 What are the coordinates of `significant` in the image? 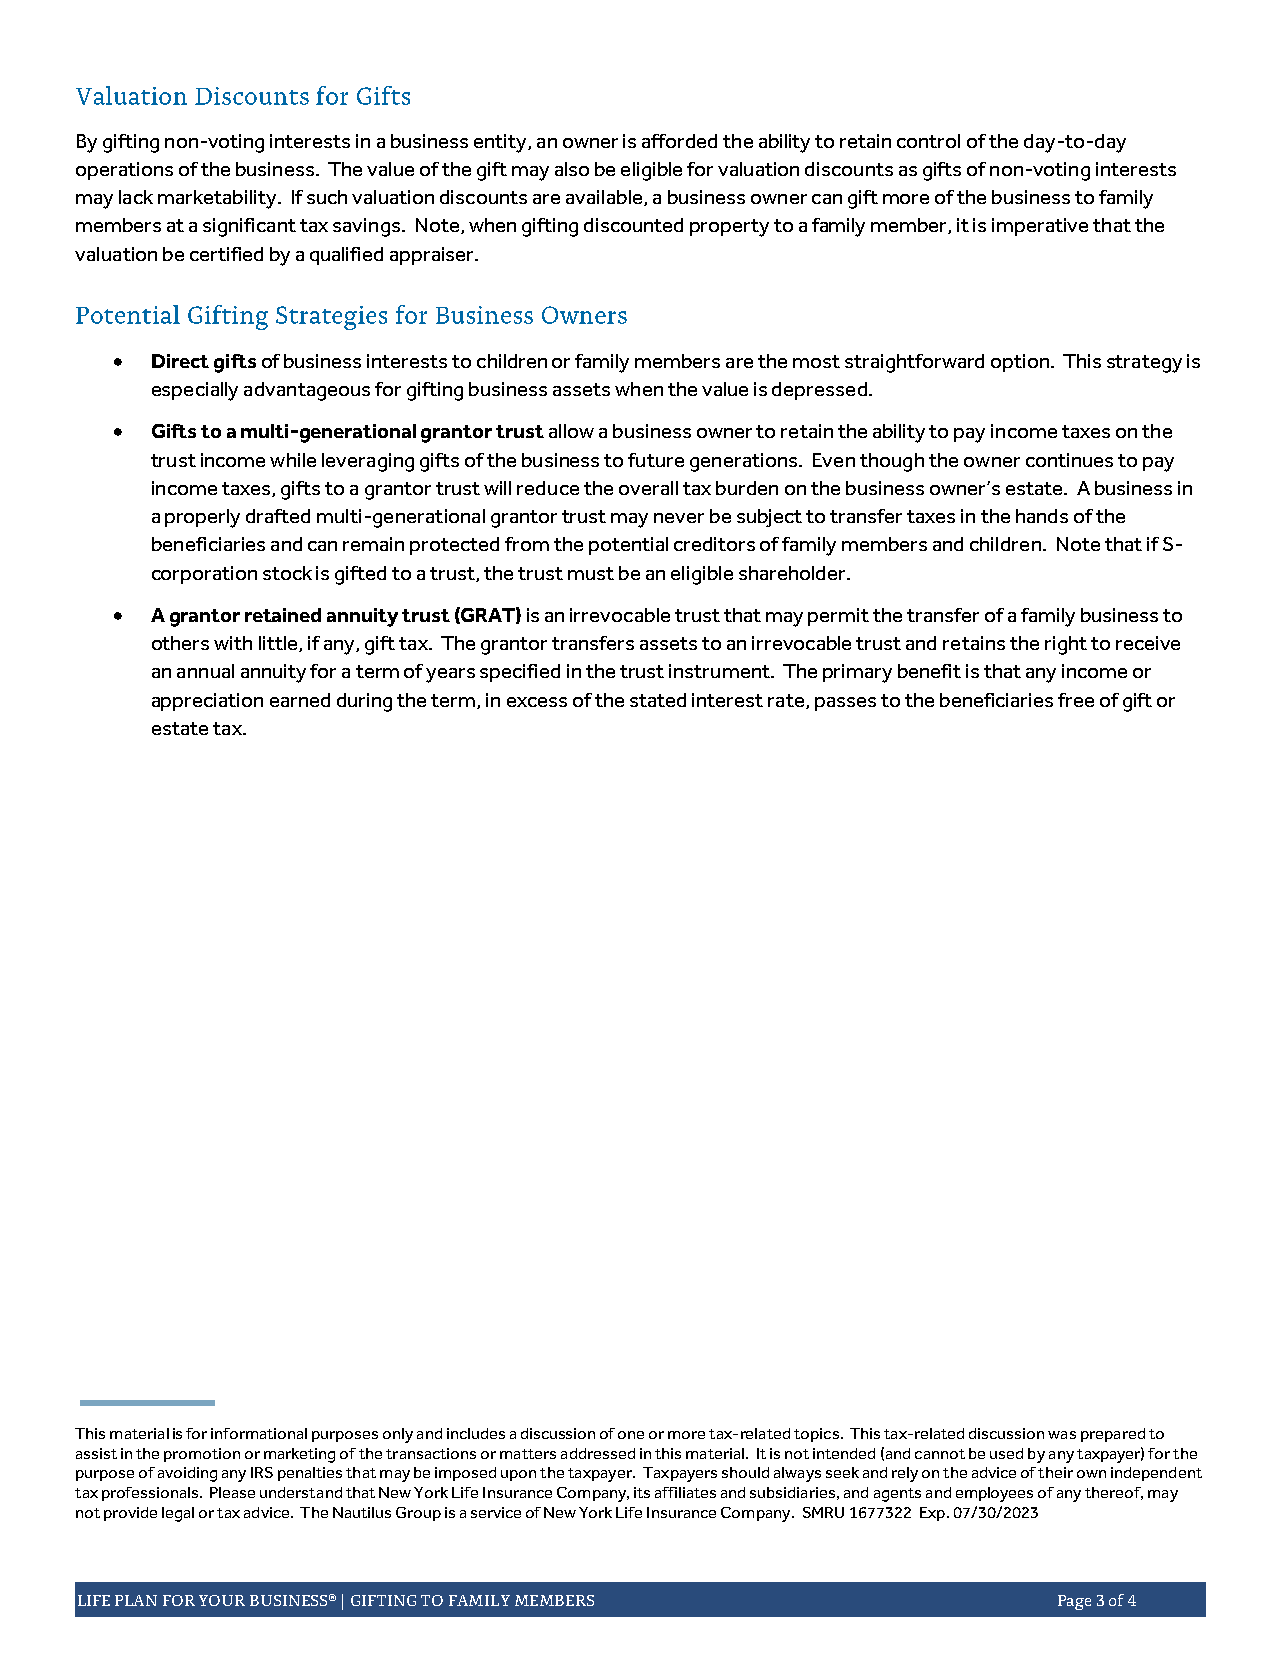 It's located at (249, 227).
